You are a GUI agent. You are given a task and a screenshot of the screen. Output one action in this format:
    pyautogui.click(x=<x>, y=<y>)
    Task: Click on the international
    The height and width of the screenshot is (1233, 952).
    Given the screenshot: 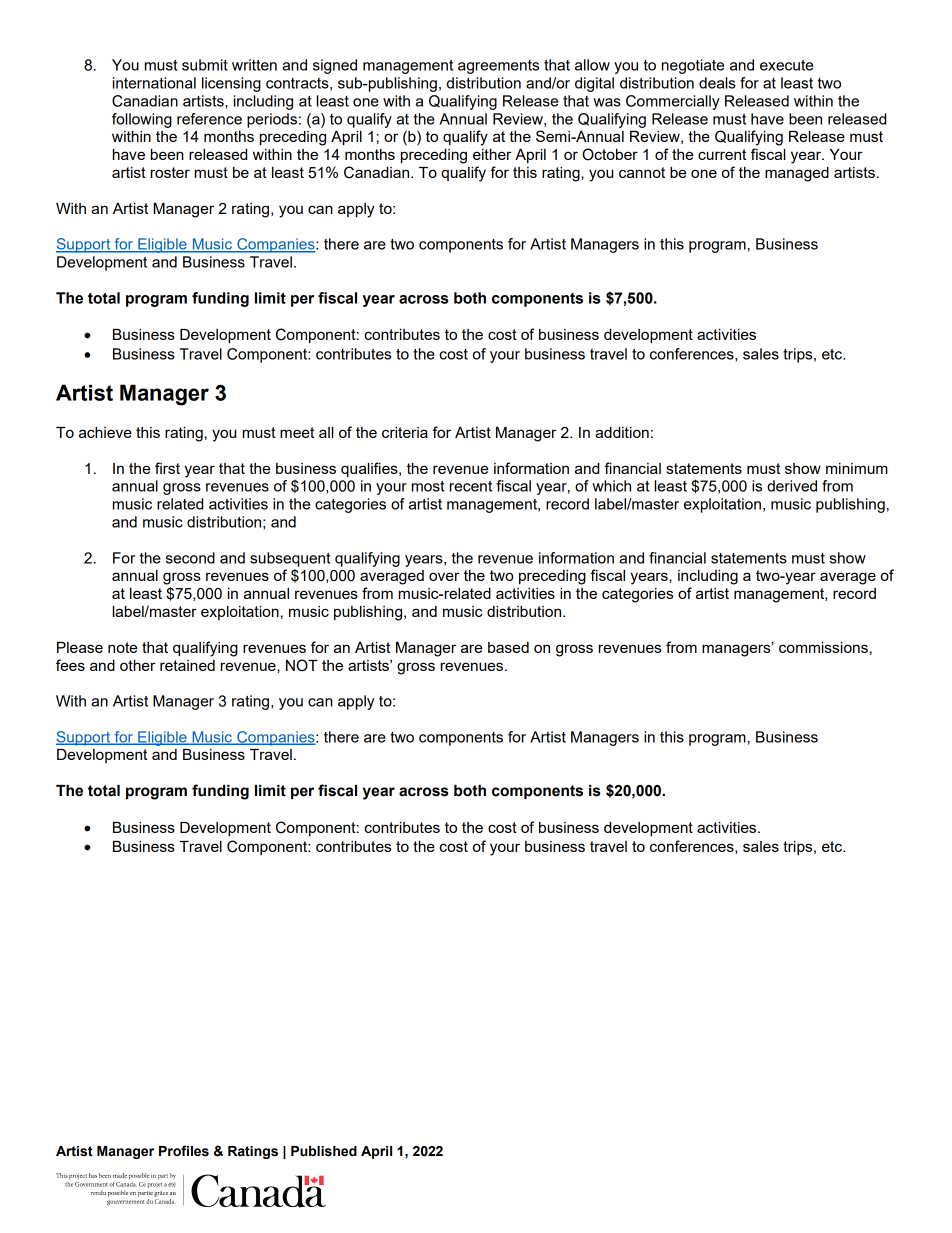 What is the action you would take?
    pyautogui.click(x=154, y=83)
